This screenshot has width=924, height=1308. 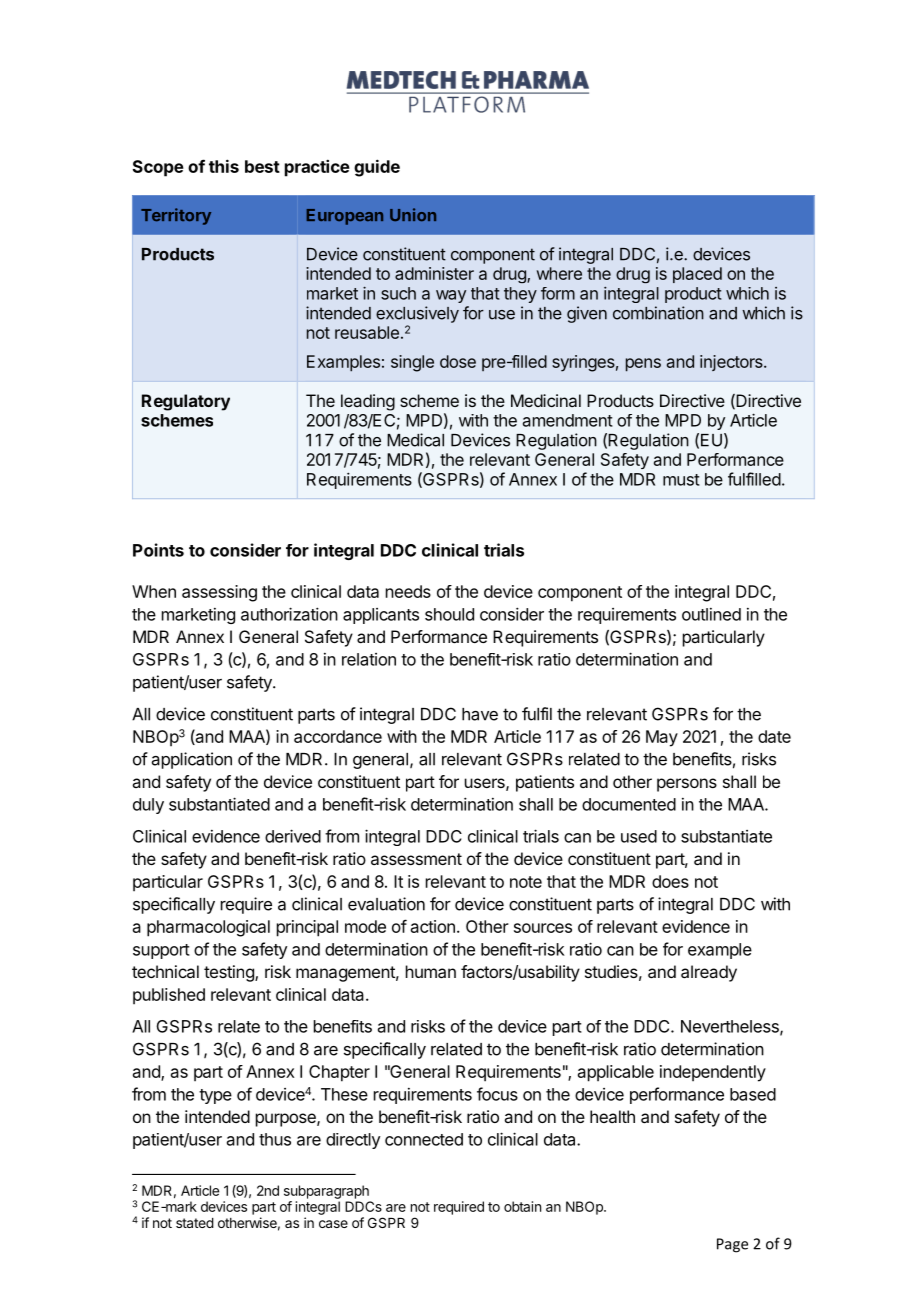 I want to click on stated, so click(x=195, y=1223).
